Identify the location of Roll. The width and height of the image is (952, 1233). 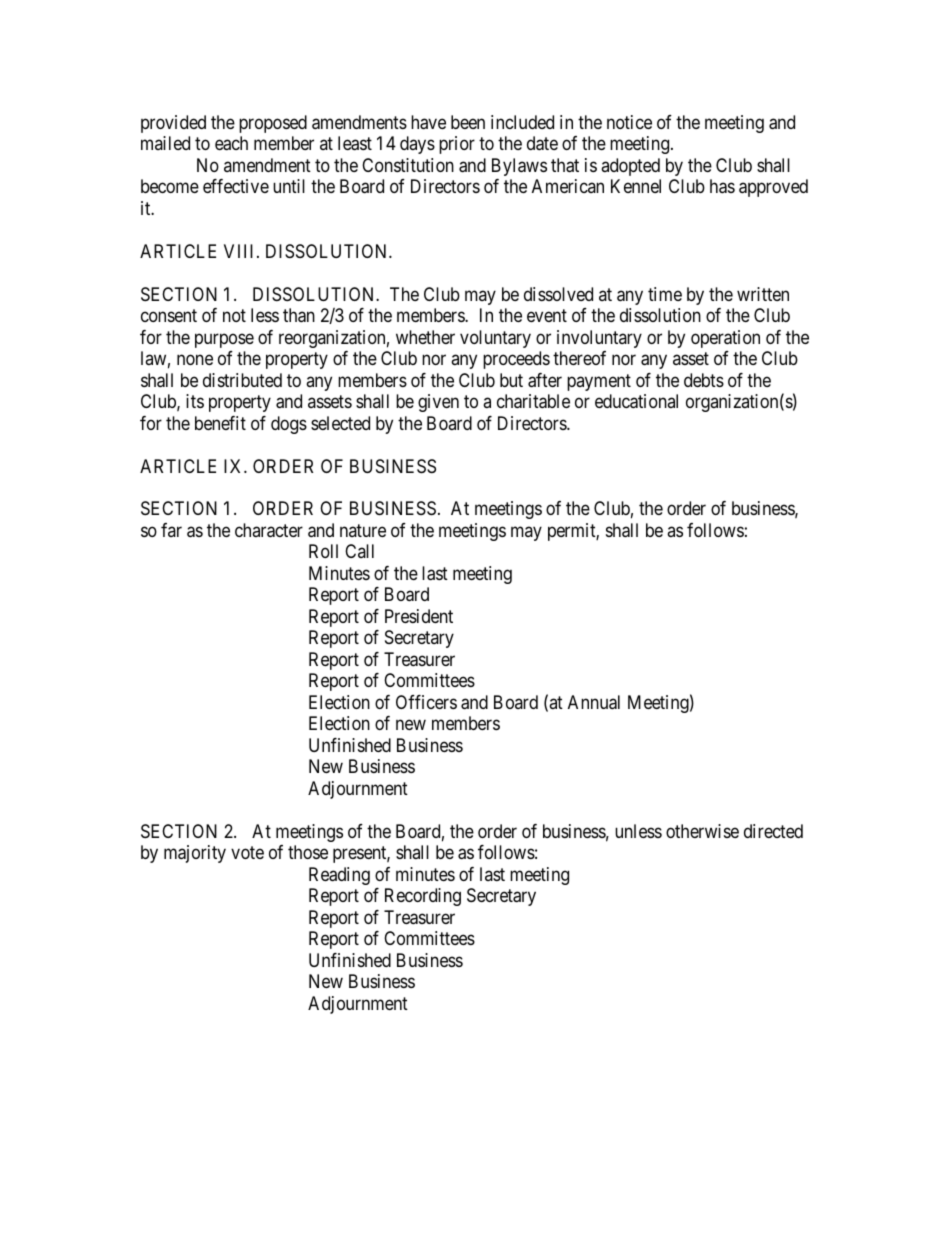
(323, 551).
